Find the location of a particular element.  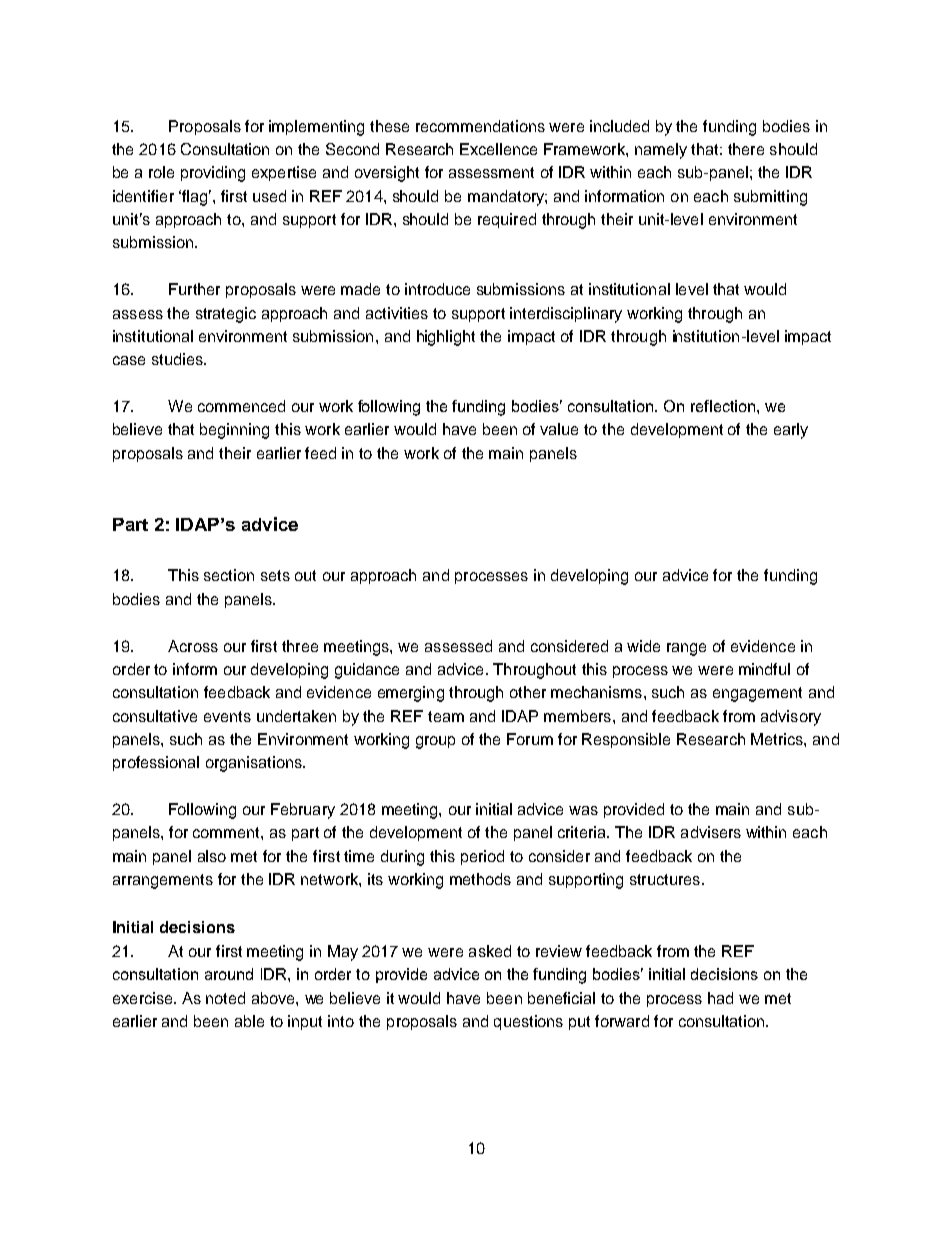

noted is located at coordinates (225, 998).
